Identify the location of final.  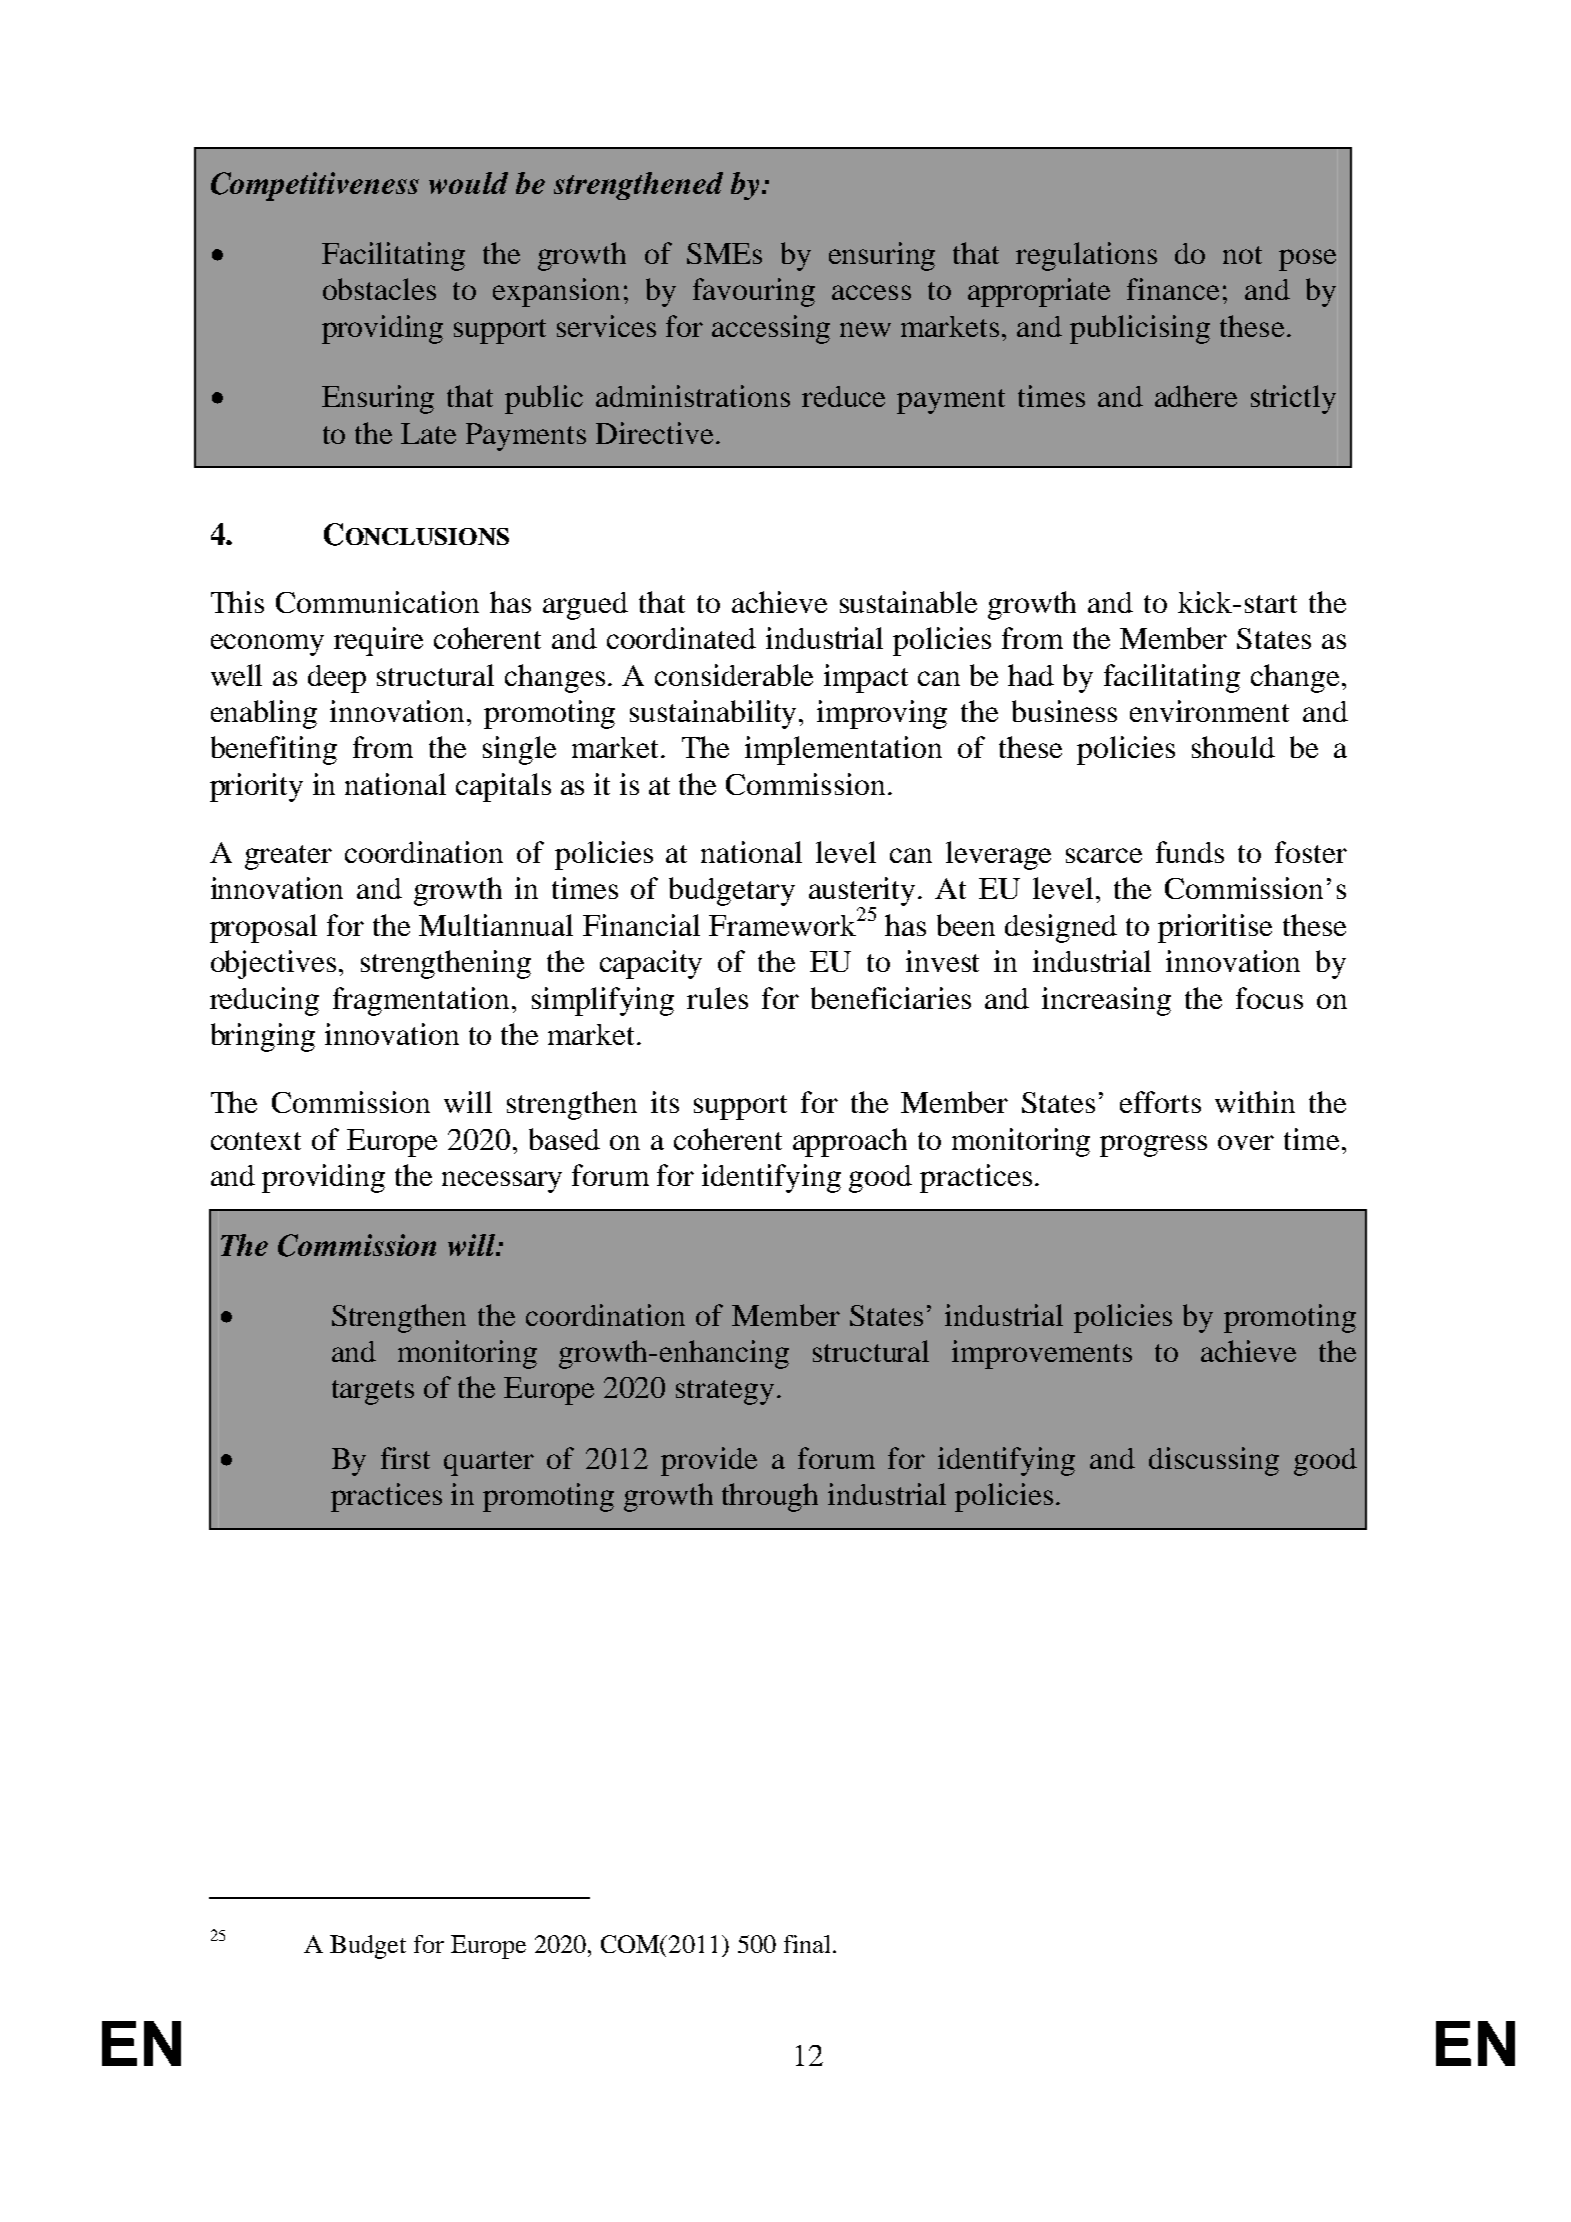
(809, 1944).
